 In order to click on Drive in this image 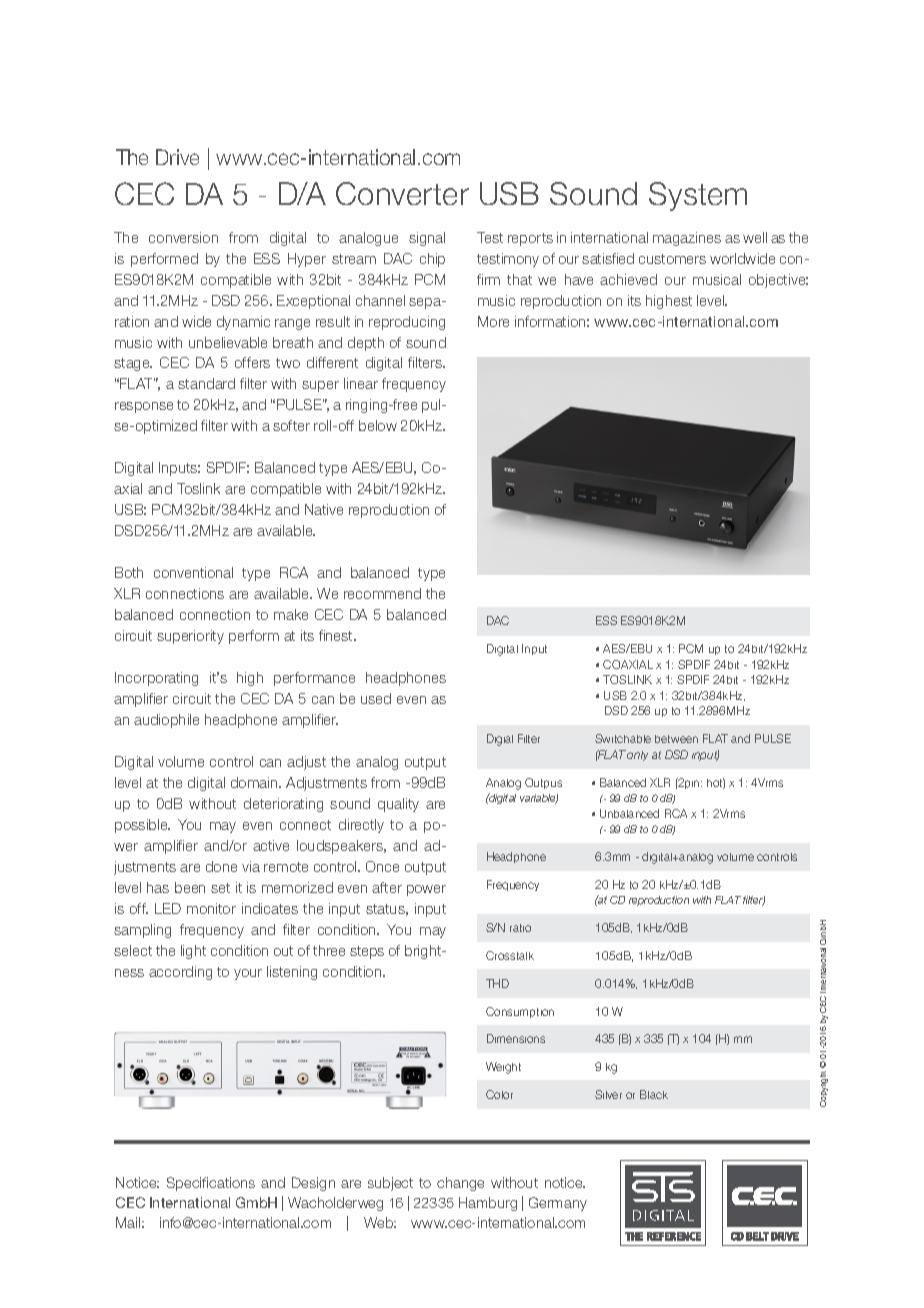, I will do `click(177, 157)`.
